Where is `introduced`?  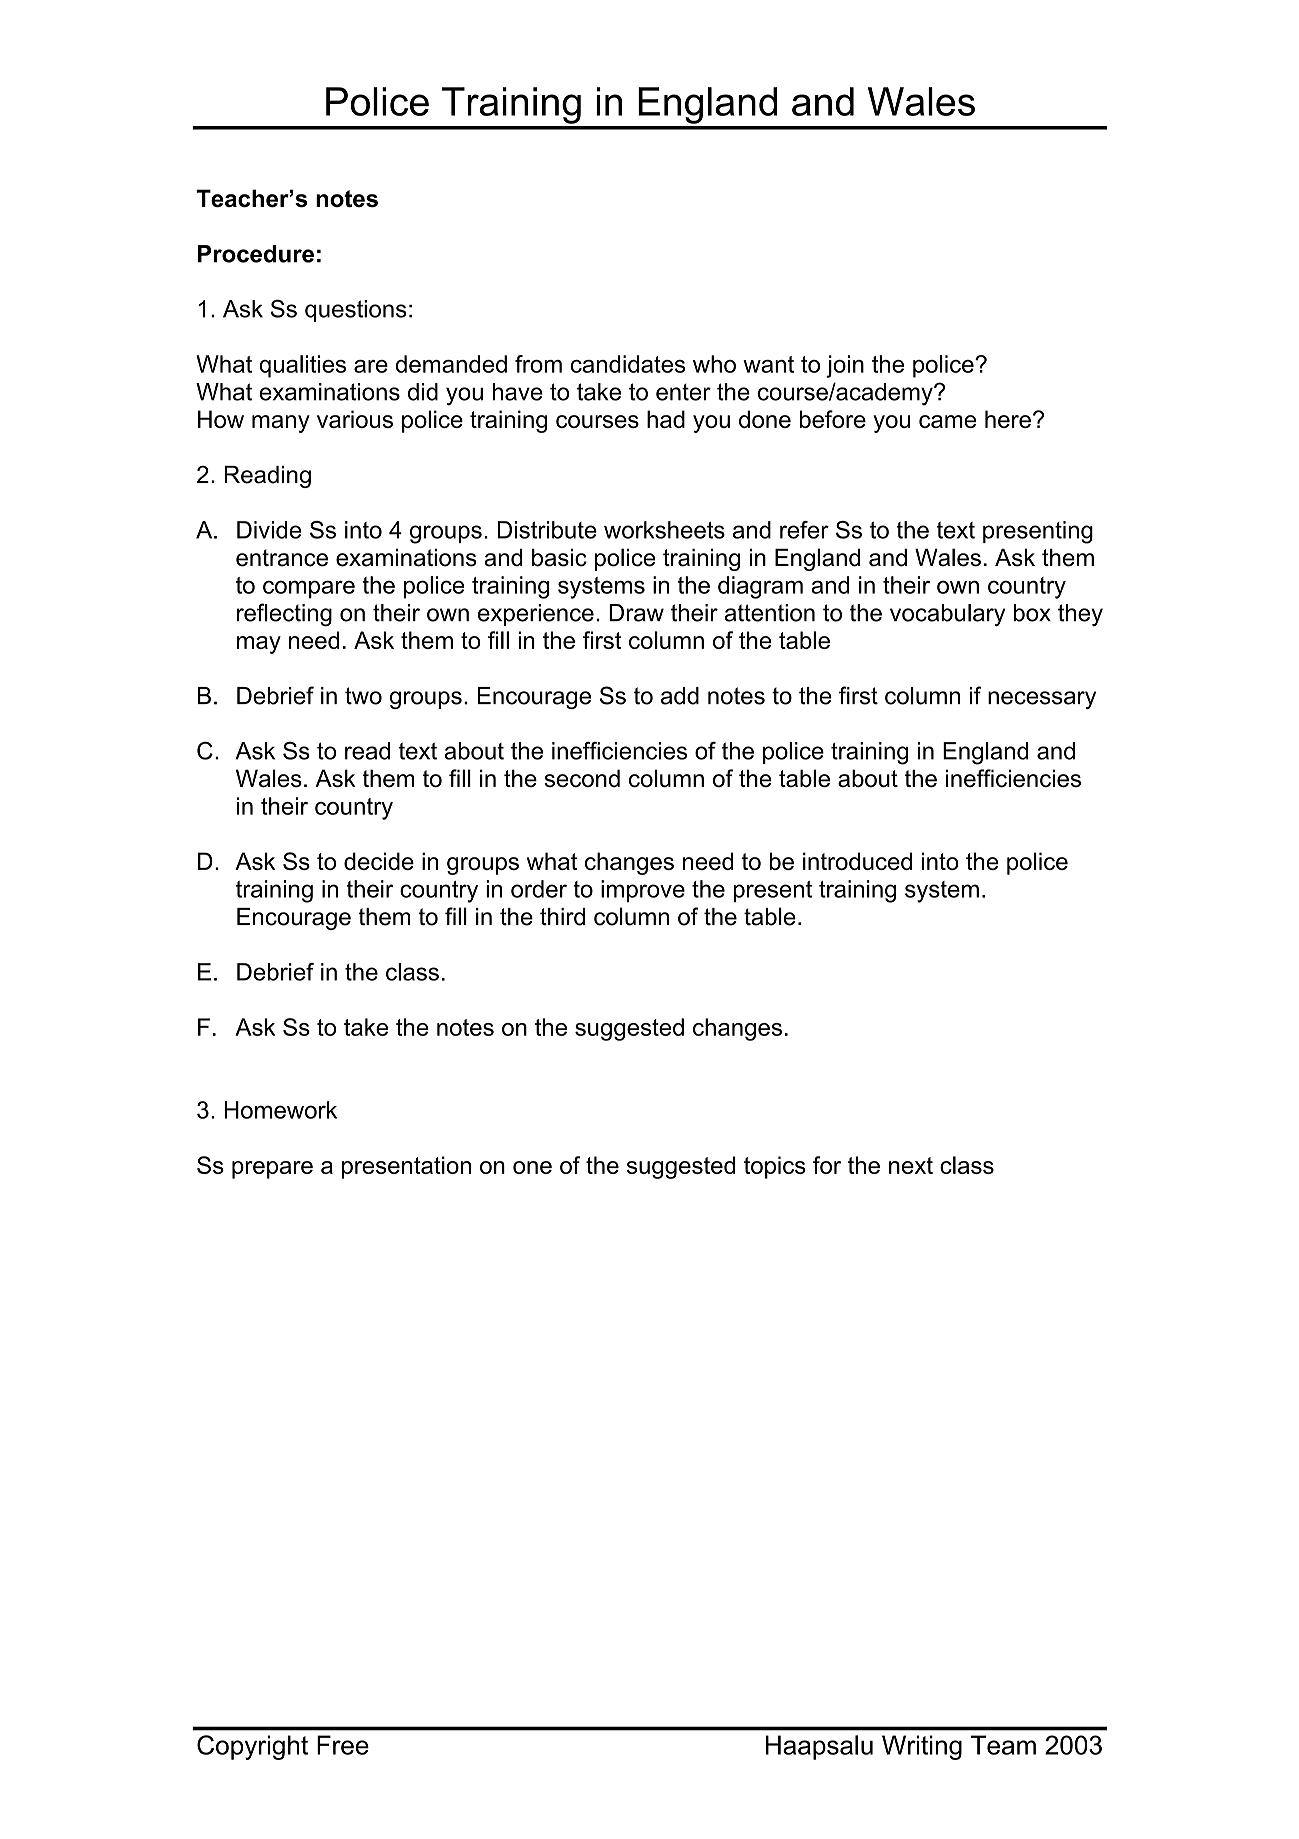
introduced is located at coordinates (857, 861).
